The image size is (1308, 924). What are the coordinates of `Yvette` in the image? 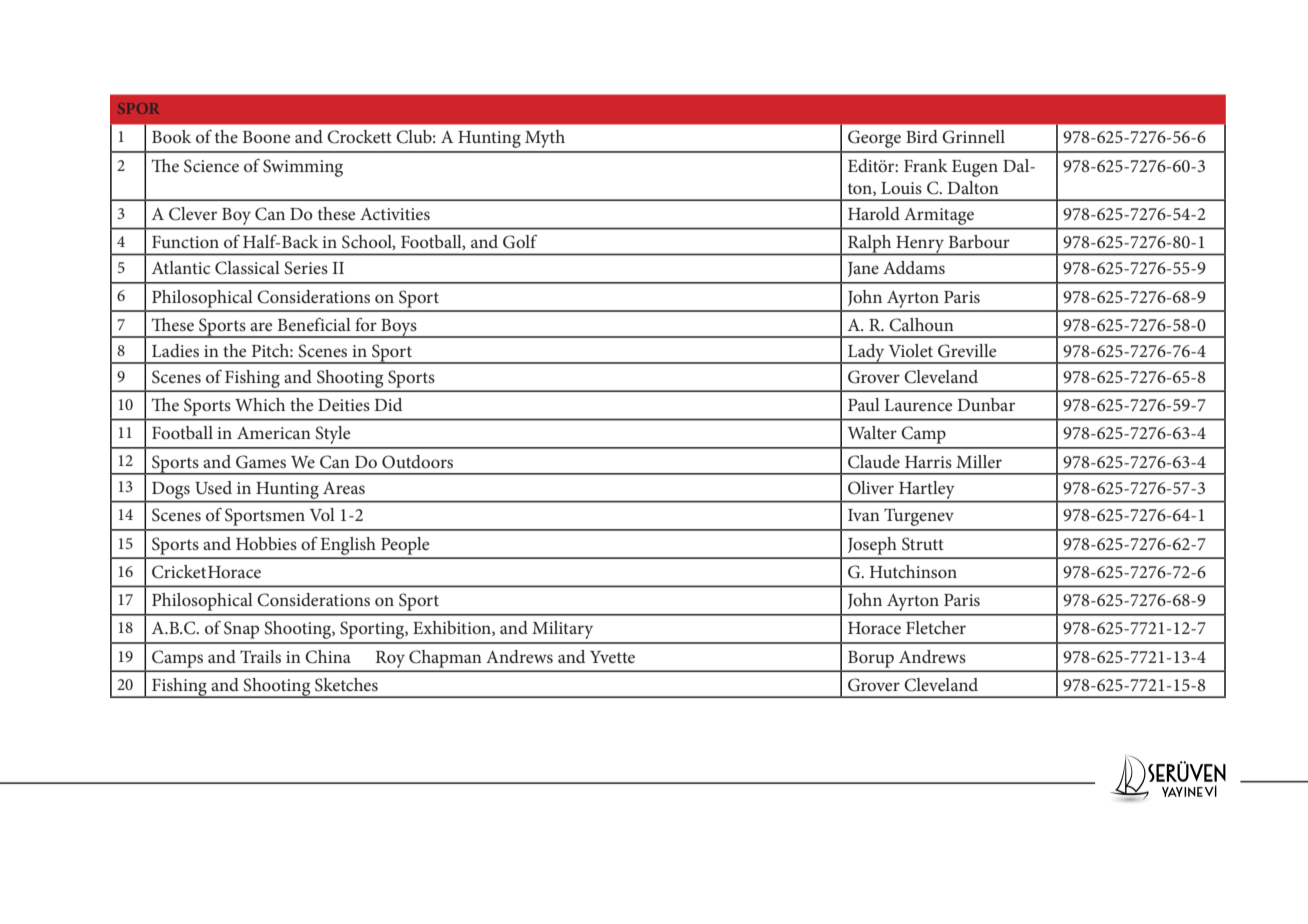 It's located at (612, 657).
